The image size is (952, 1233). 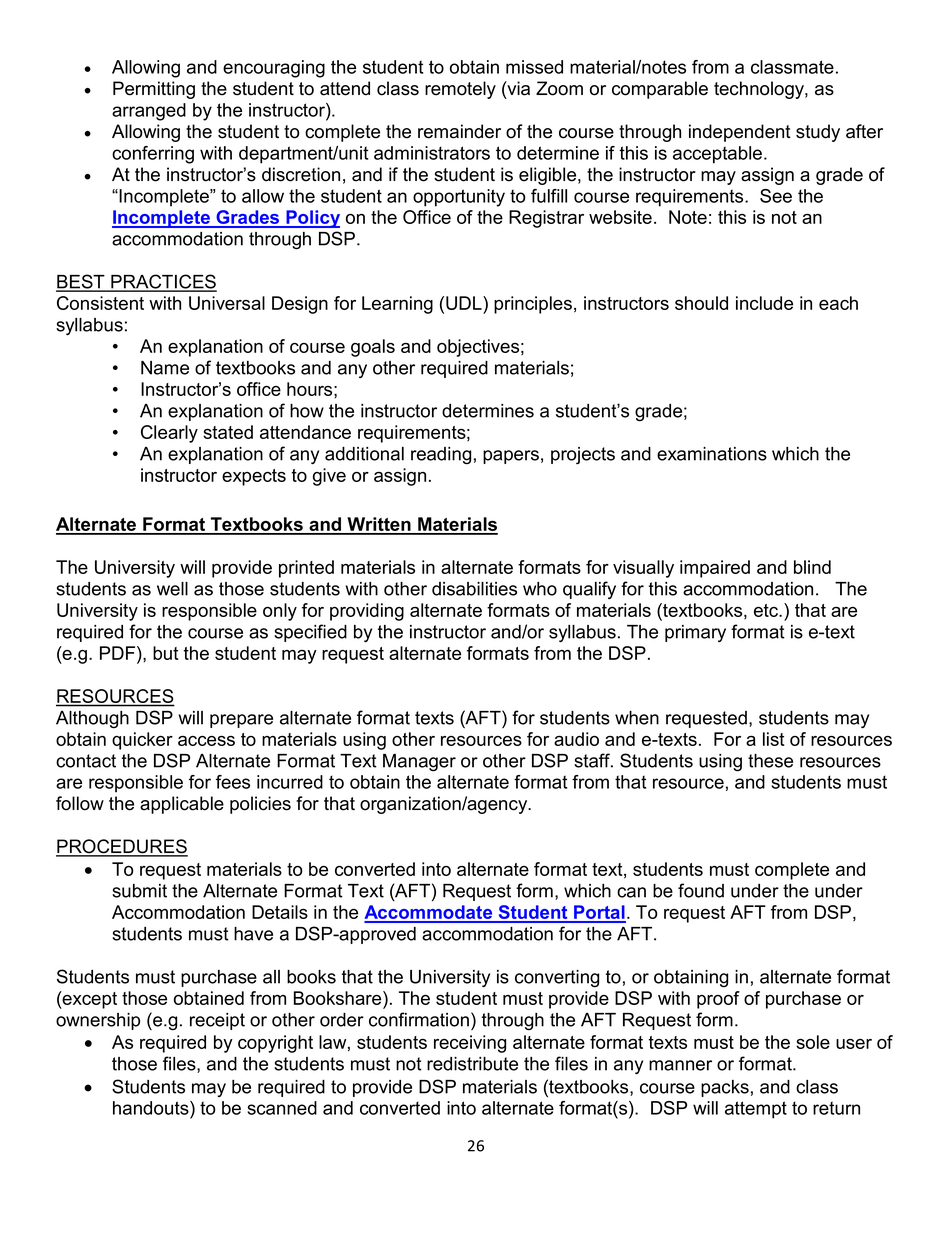 I want to click on UDL, so click(x=465, y=303).
